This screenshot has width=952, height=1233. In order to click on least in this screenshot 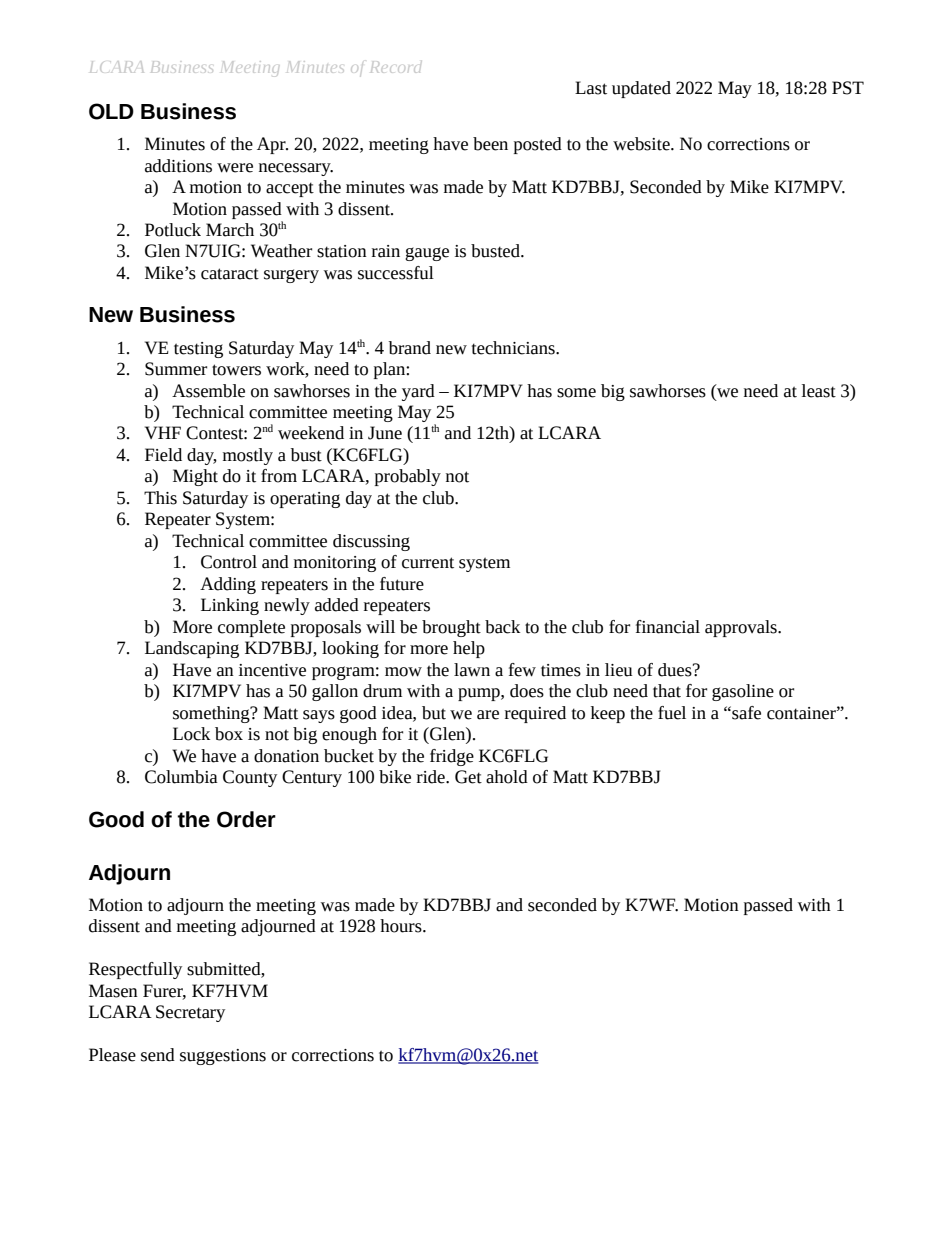, I will do `click(819, 391)`.
